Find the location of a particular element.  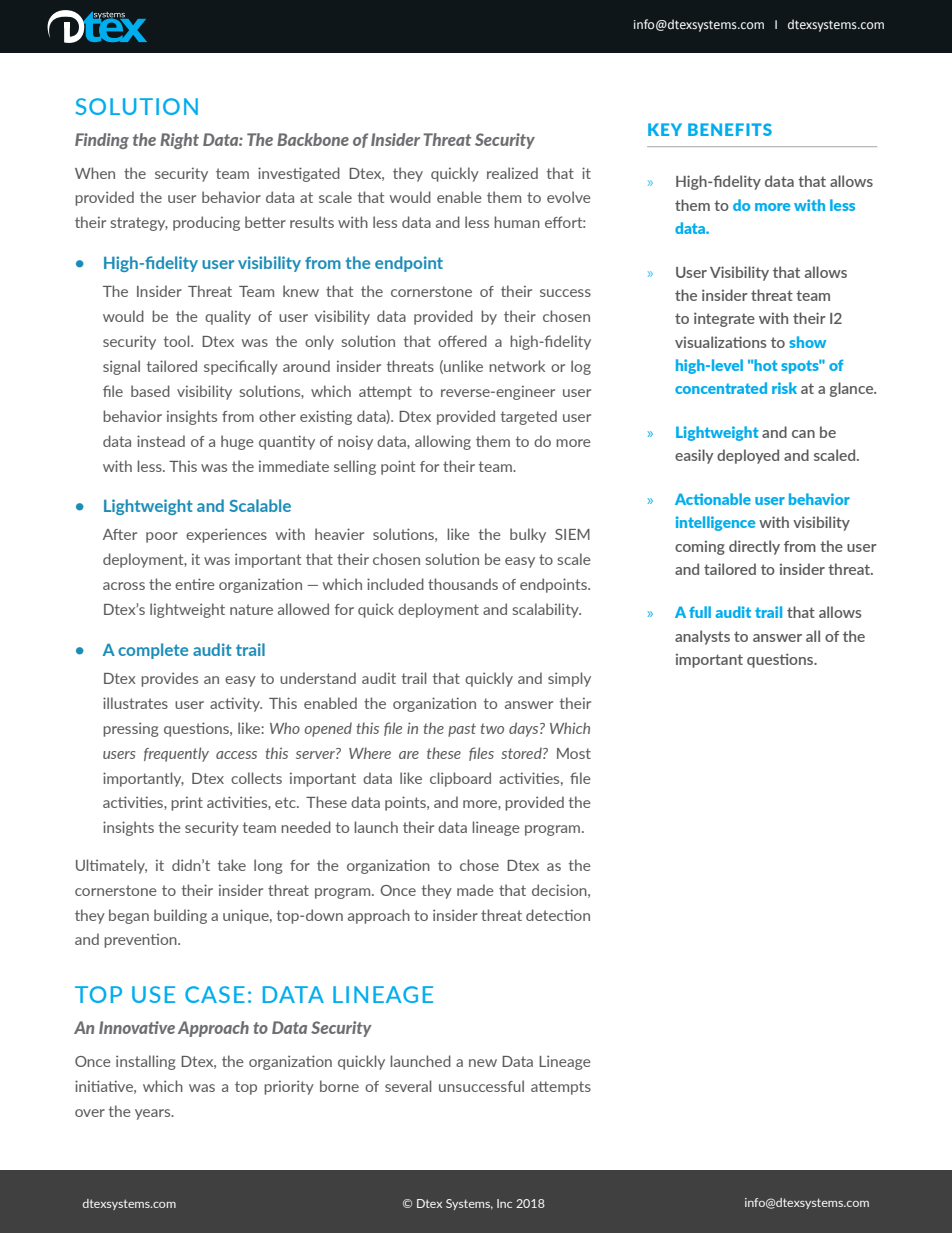

based is located at coordinates (150, 391).
